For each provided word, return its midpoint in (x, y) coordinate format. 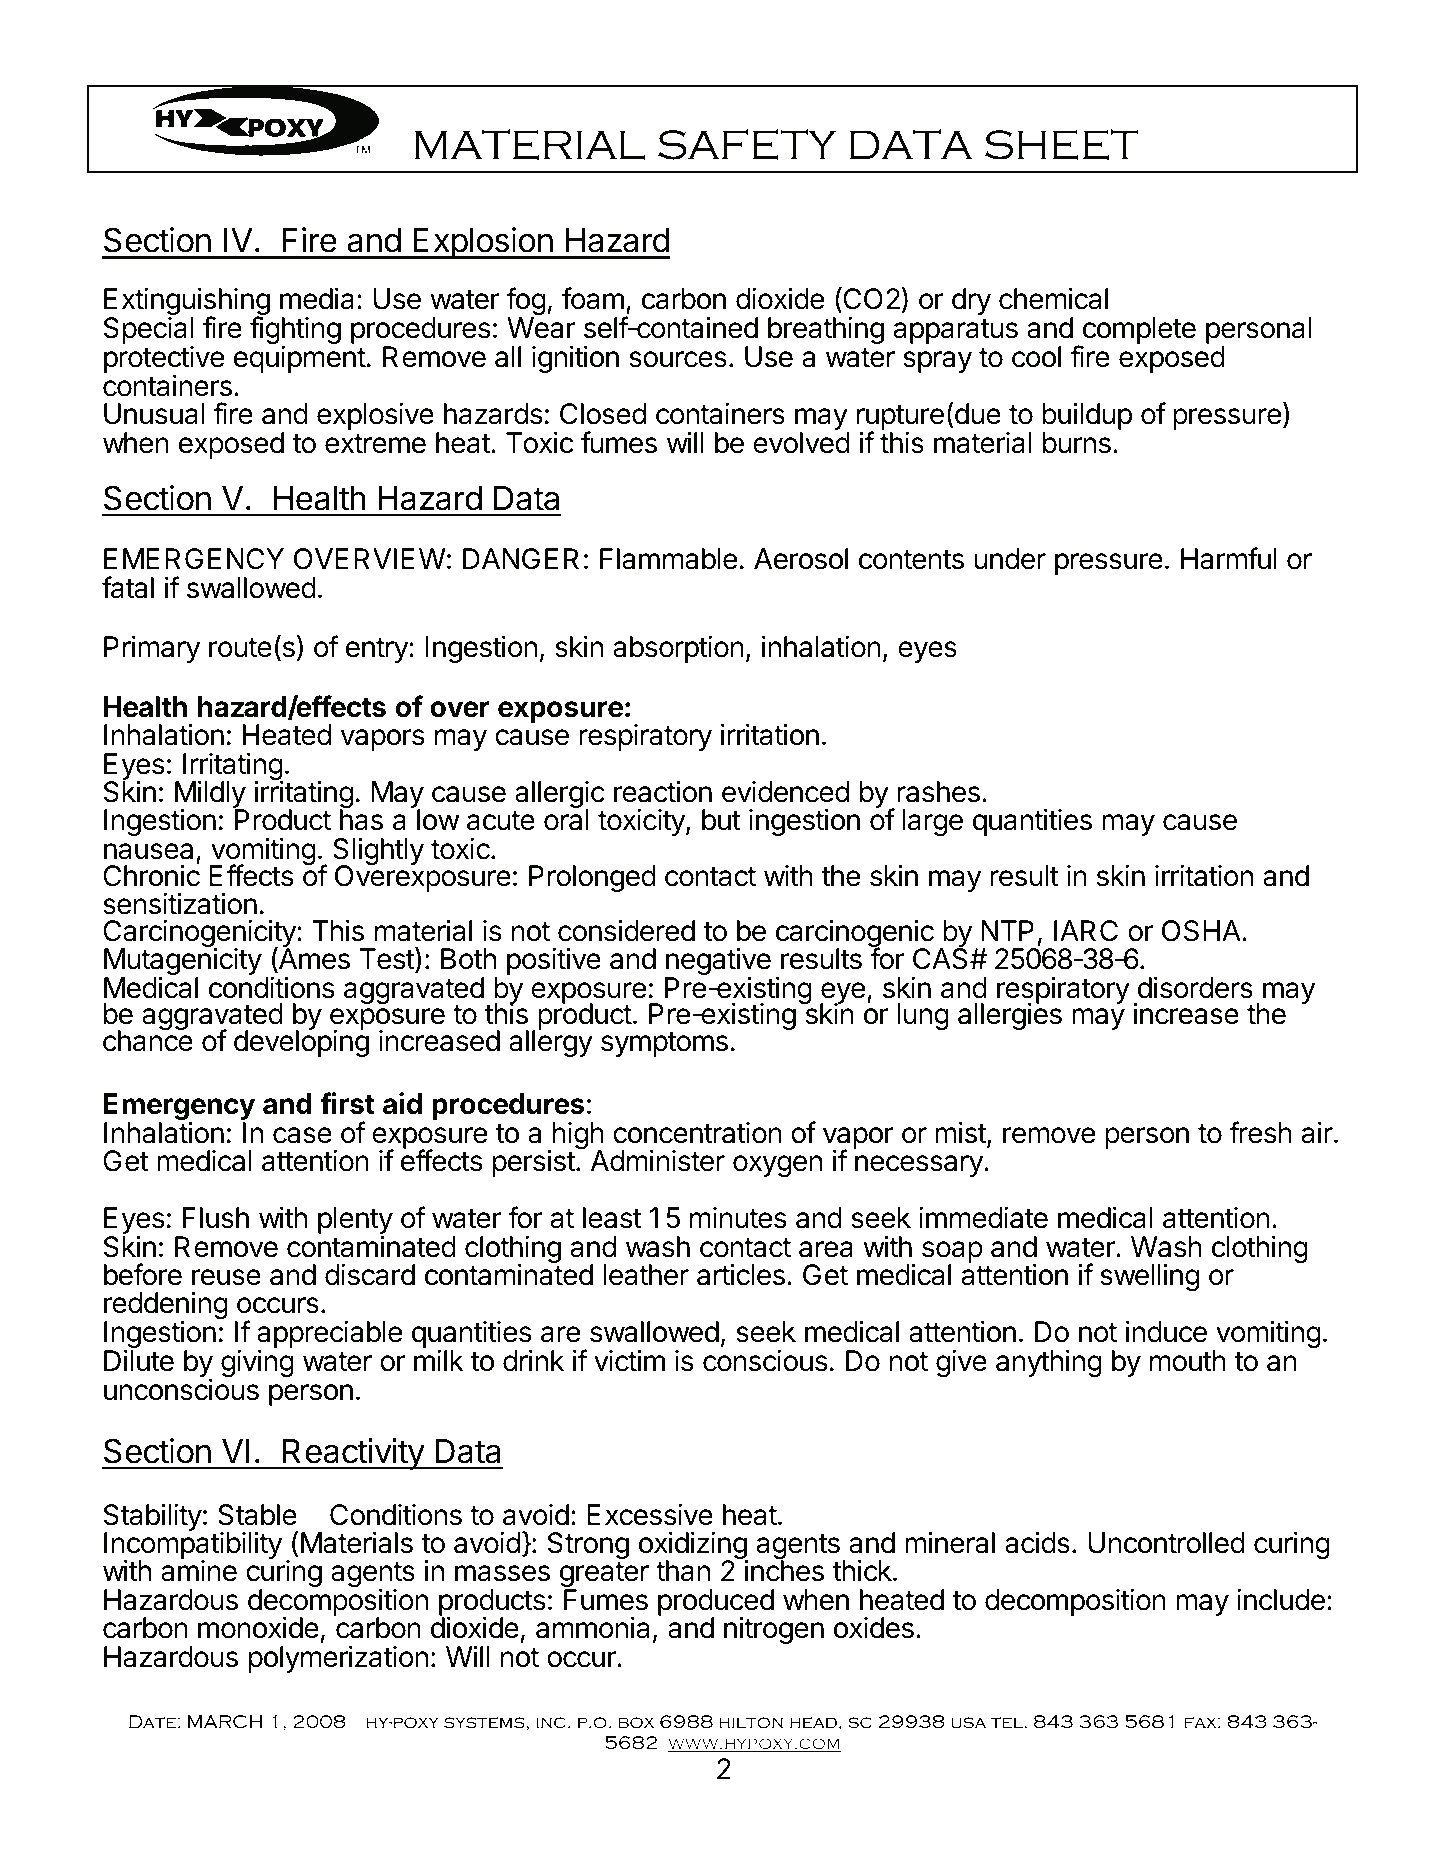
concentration (697, 1133)
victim (629, 1360)
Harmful (1229, 558)
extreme (375, 444)
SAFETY (747, 145)
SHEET (1062, 145)
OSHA (1202, 931)
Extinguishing (187, 302)
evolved (801, 443)
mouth (1188, 1361)
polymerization (338, 1659)
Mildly (211, 795)
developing (301, 1043)
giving (257, 1363)
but (721, 820)
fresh (1260, 1132)
